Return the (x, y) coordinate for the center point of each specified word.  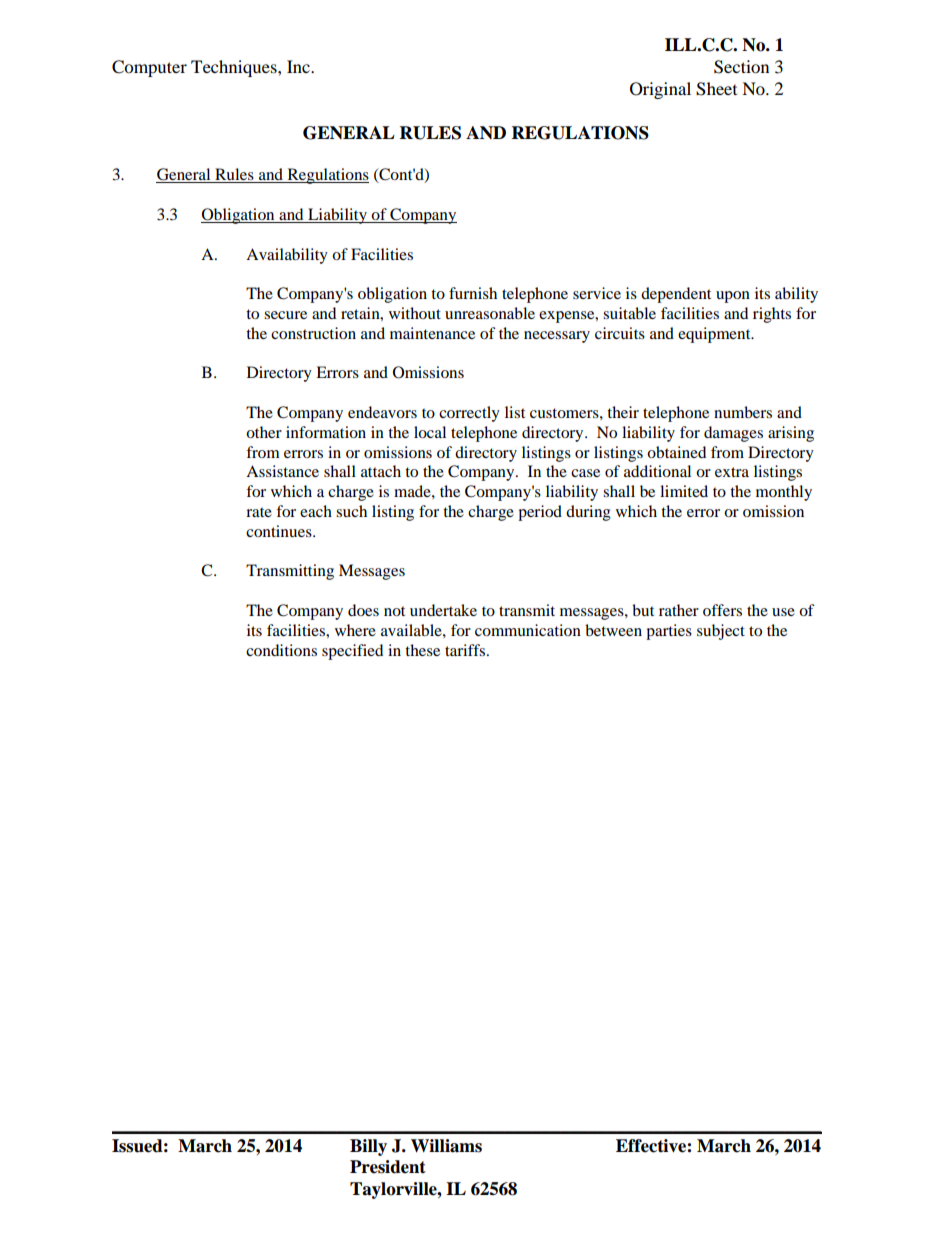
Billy (368, 1147)
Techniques (235, 68)
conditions (281, 650)
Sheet (716, 89)
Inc (299, 66)
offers (722, 610)
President (388, 1167)
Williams (446, 1146)
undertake (443, 610)
